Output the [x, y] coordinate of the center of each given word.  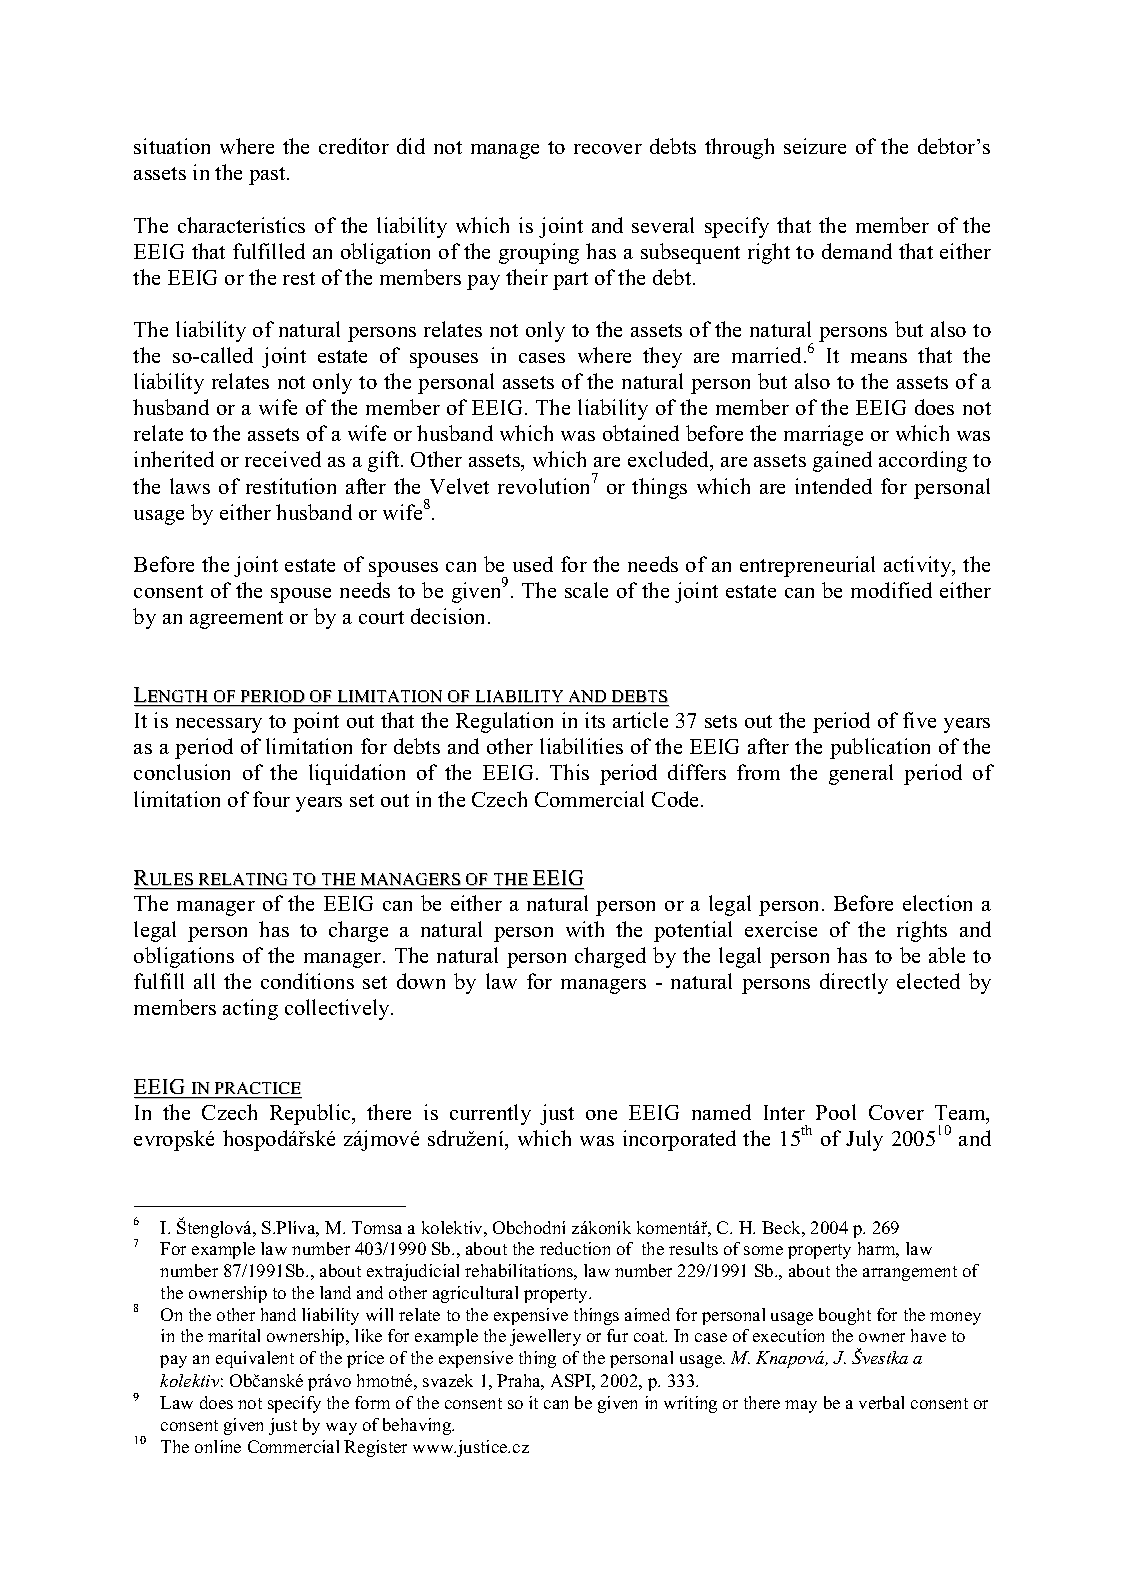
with [585, 929]
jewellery [545, 1337]
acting [250, 1009]
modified [891, 590]
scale [586, 590]
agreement [236, 620]
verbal [881, 1402]
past [268, 176]
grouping [539, 253]
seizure [815, 146]
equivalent [255, 1359]
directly [854, 983]
